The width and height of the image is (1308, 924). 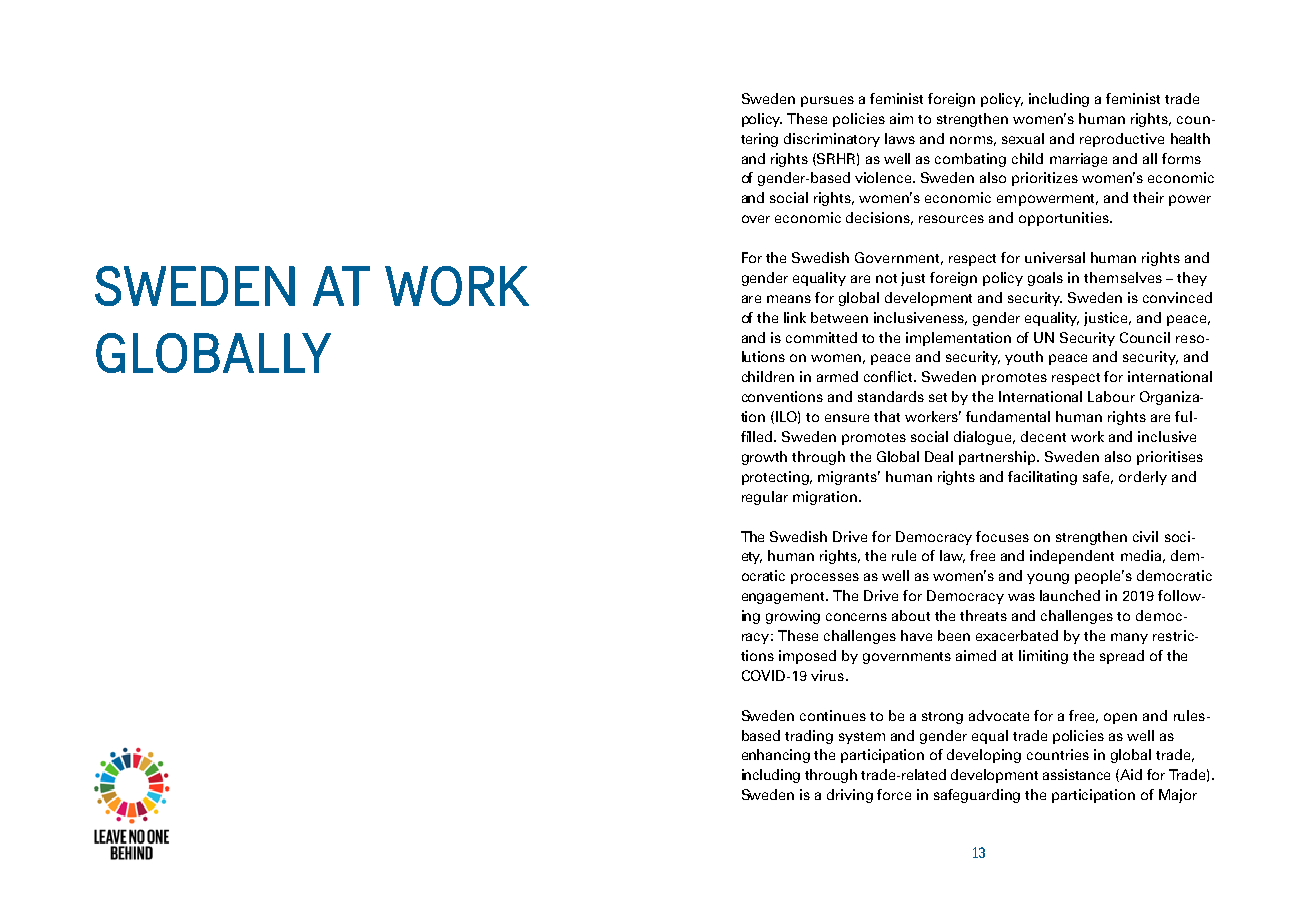 I want to click on pursues, so click(x=827, y=101).
